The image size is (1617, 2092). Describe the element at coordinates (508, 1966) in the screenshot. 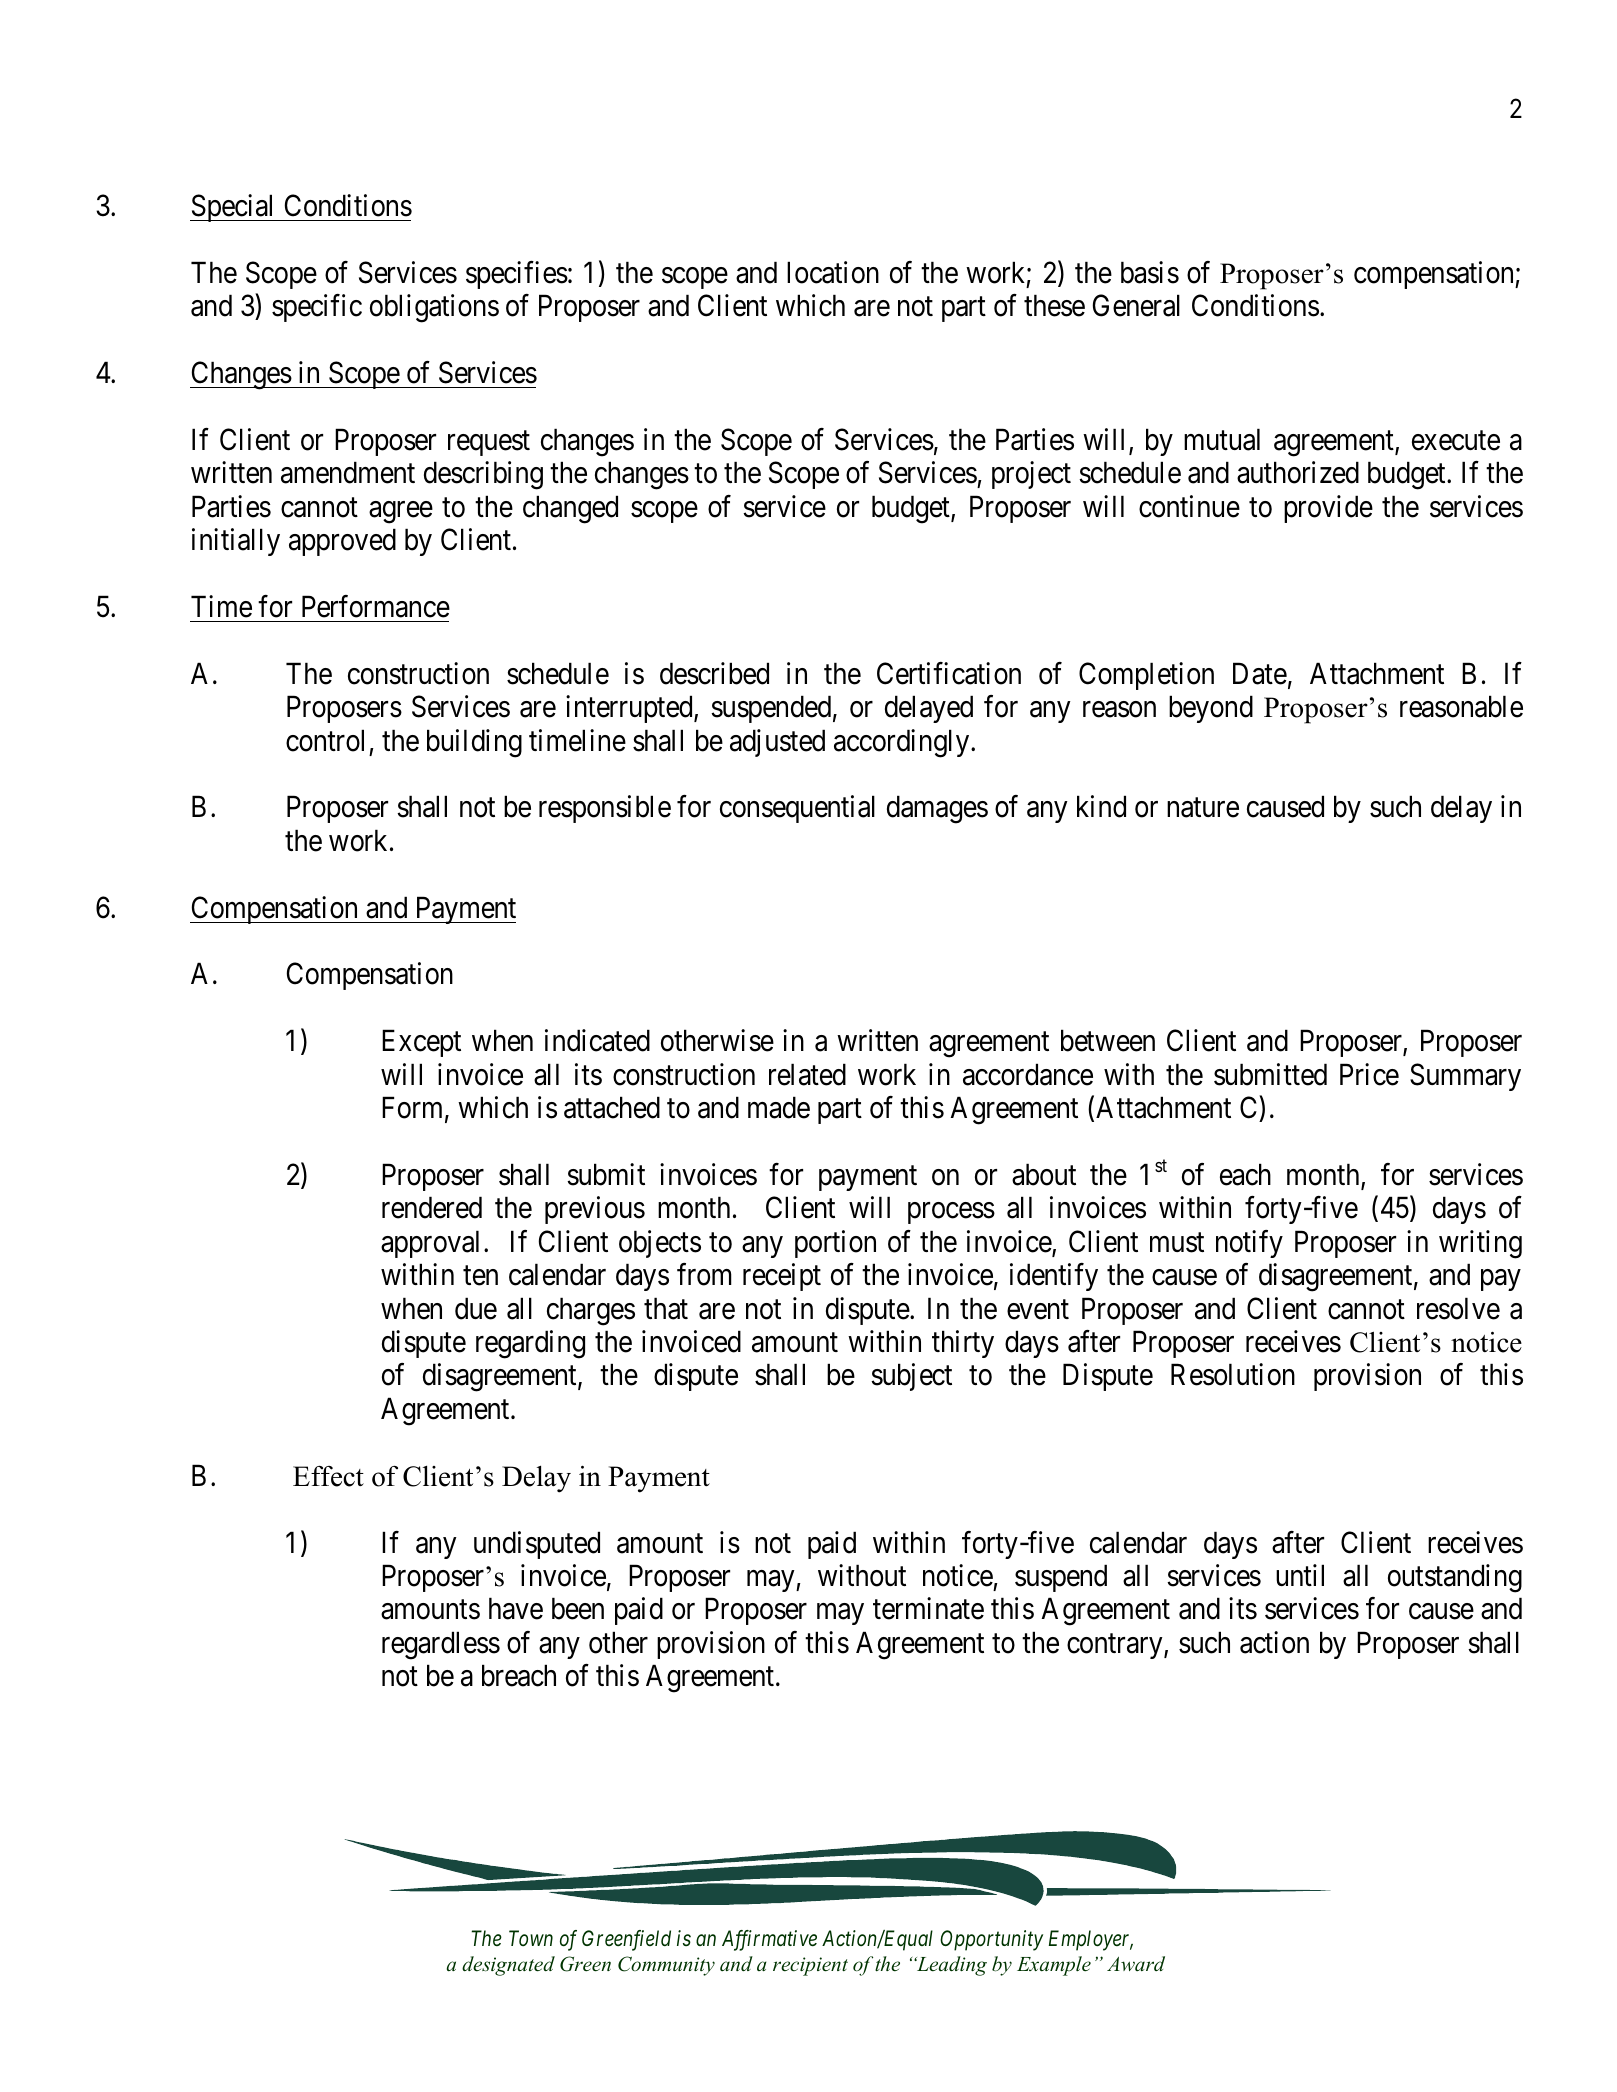

I see `designated` at that location.
